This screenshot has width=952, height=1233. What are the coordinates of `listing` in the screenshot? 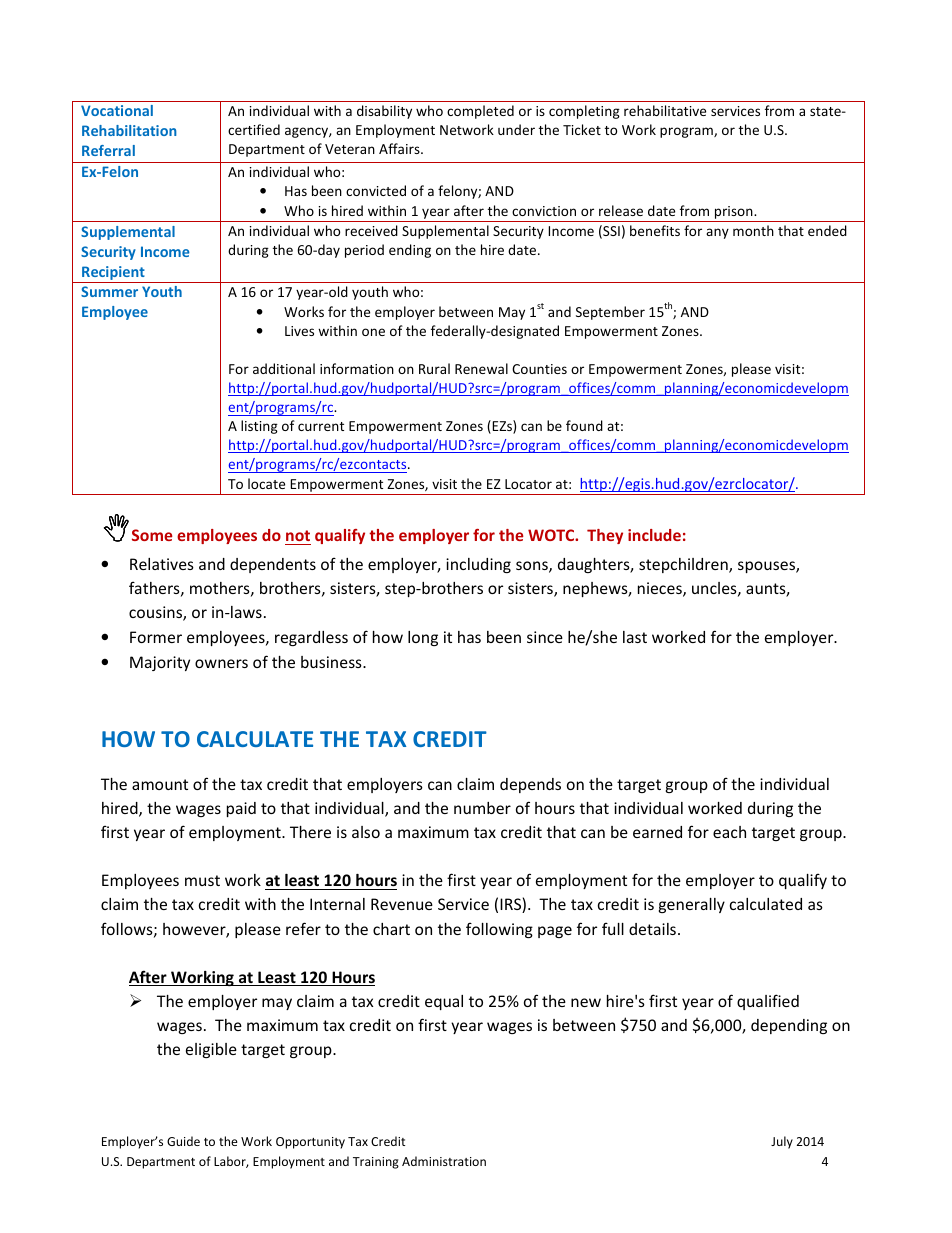 It's located at (259, 427).
